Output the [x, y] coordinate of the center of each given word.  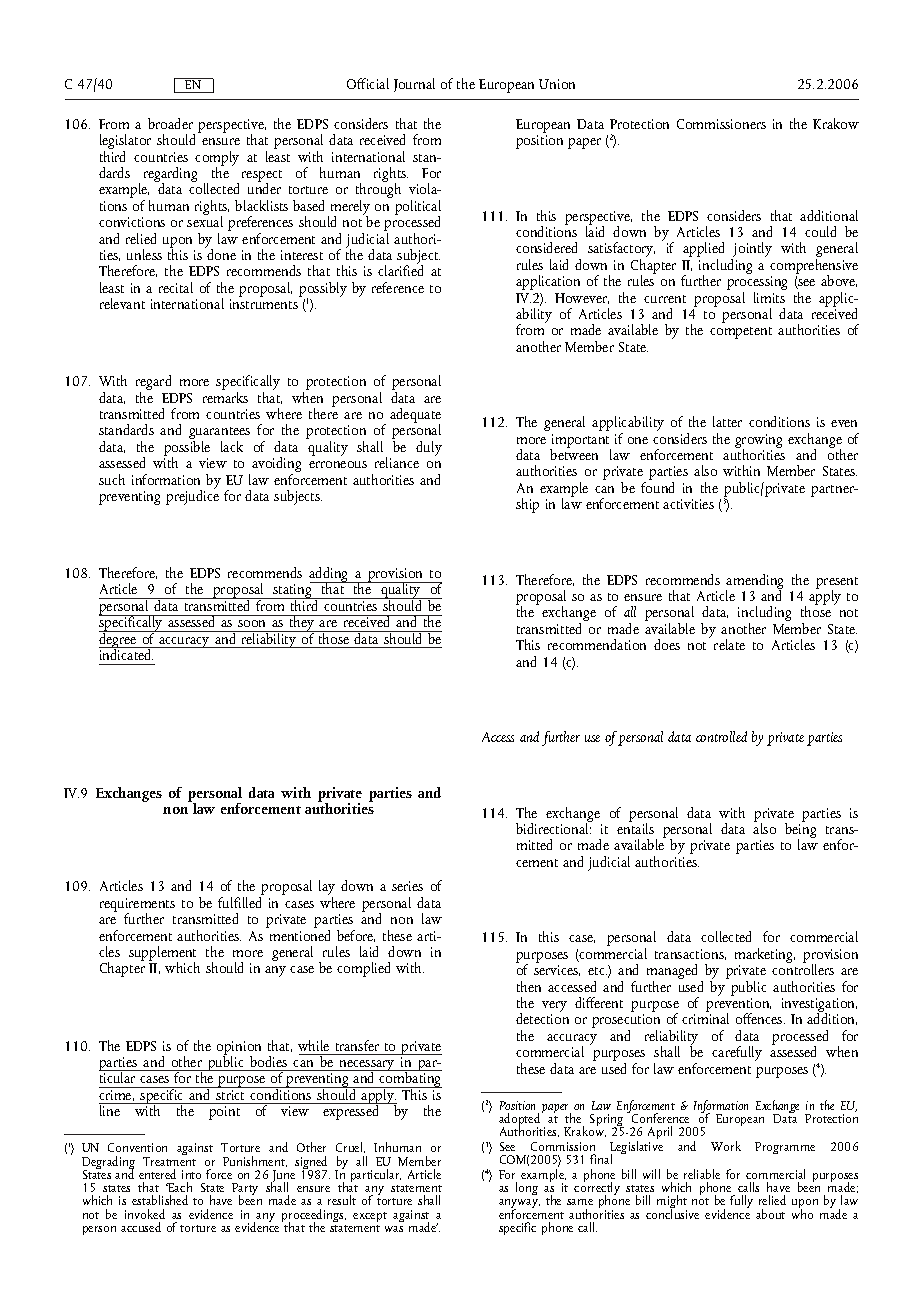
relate [729, 644]
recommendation [597, 644]
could [820, 231]
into [191, 1174]
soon [251, 623]
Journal [414, 85]
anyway [519, 1205]
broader [170, 123]
